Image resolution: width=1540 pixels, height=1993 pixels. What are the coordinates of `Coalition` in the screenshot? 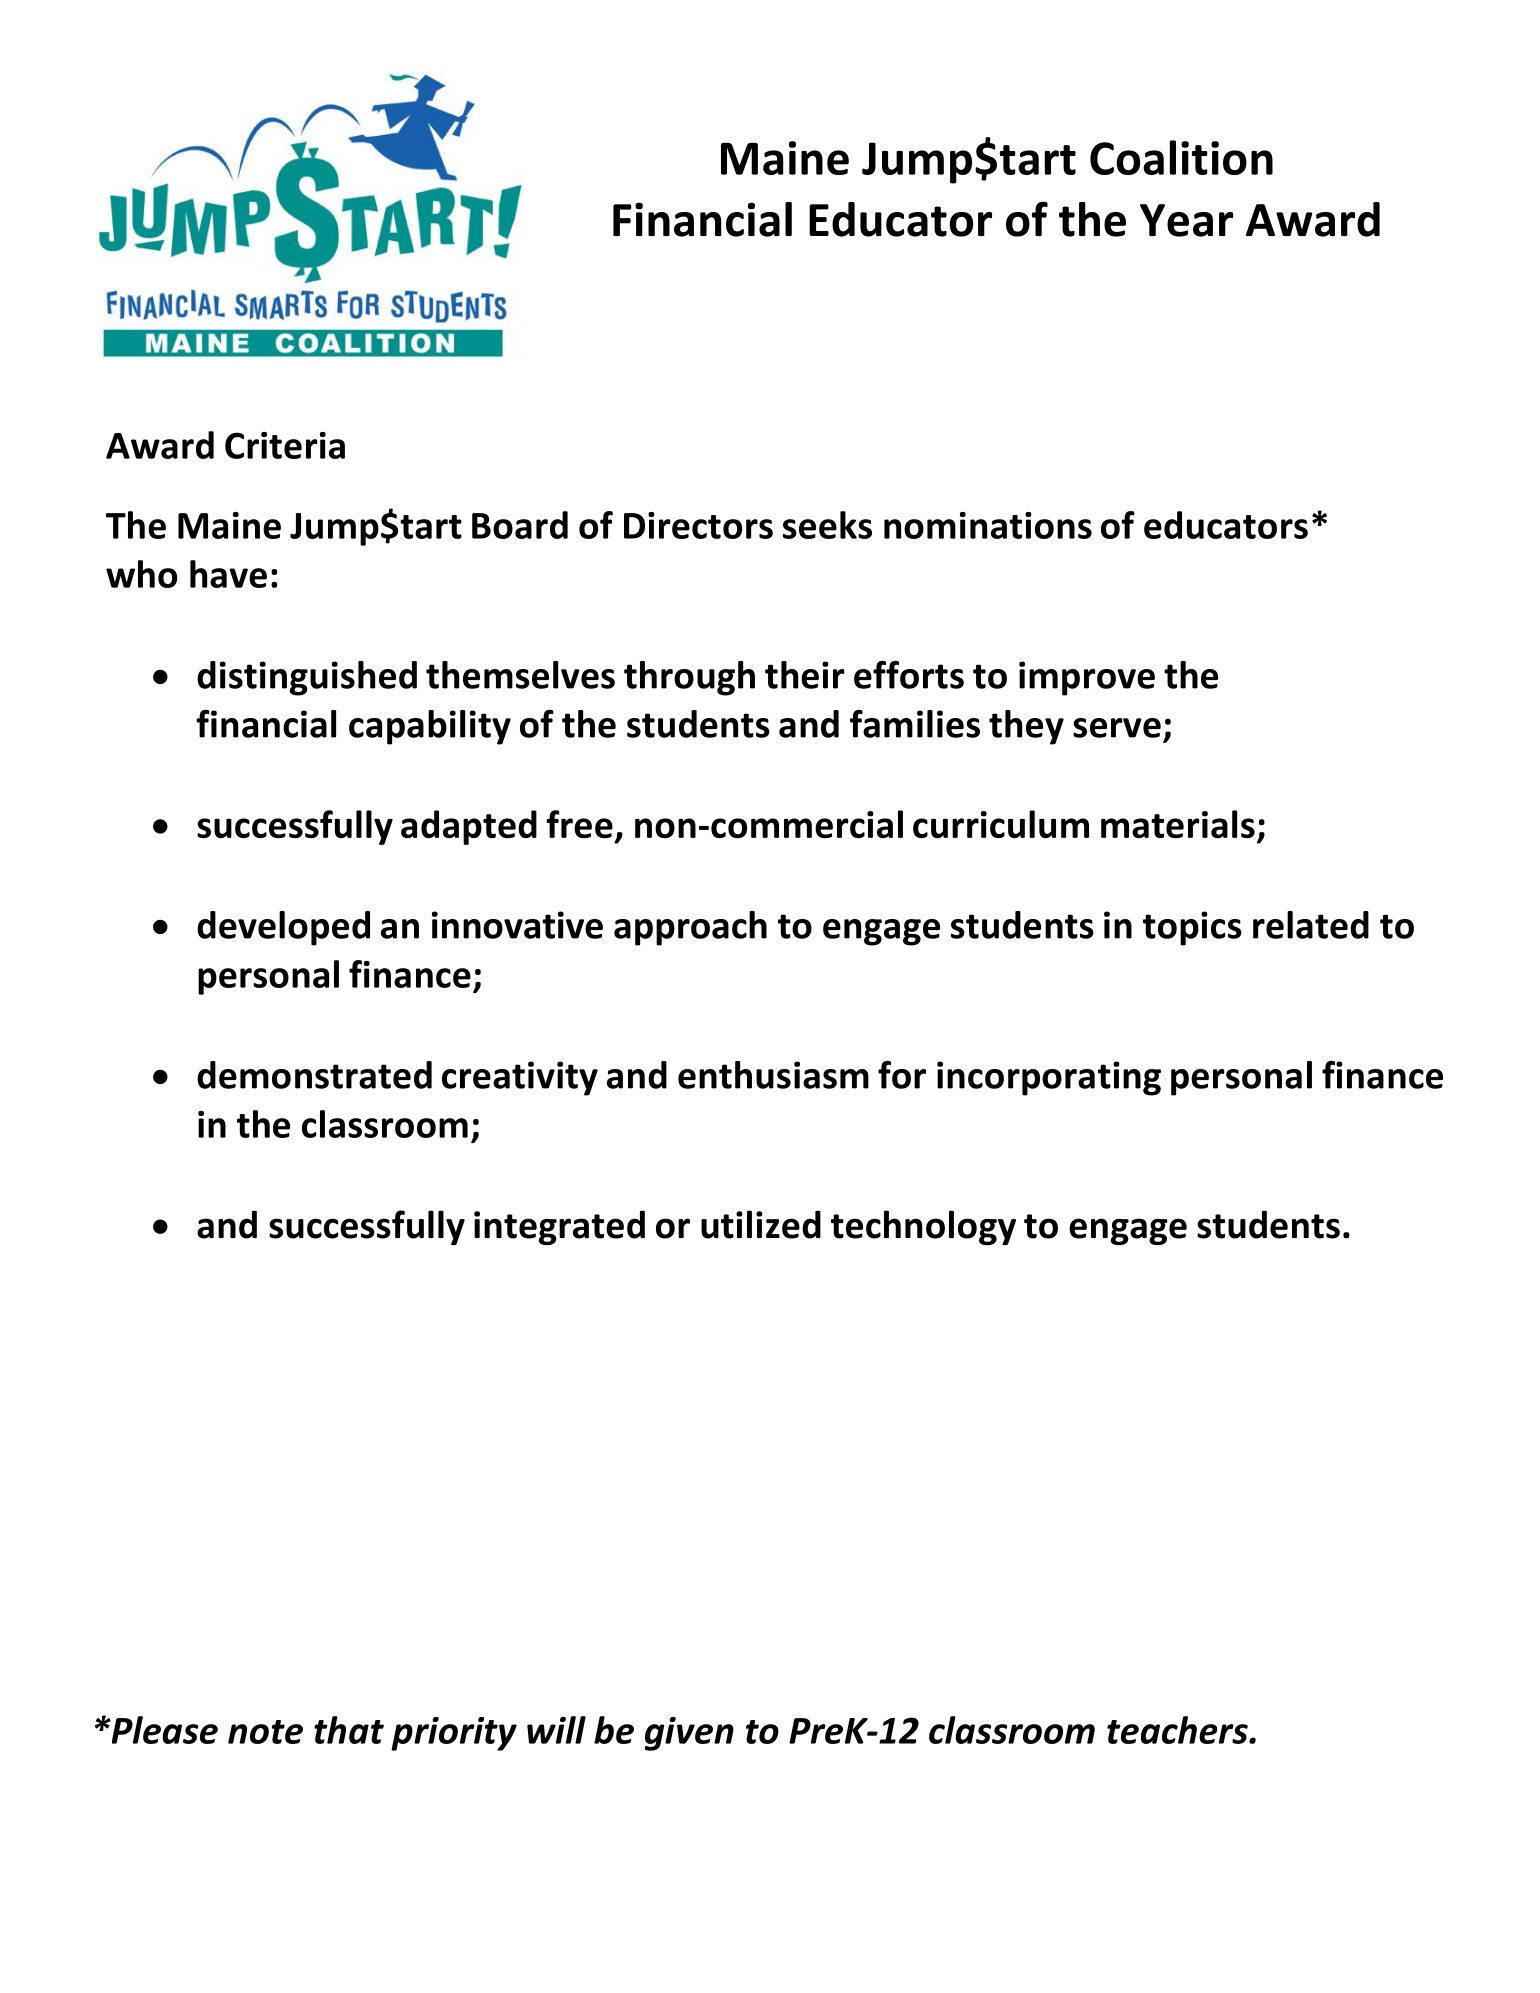 It's located at (1181, 157).
